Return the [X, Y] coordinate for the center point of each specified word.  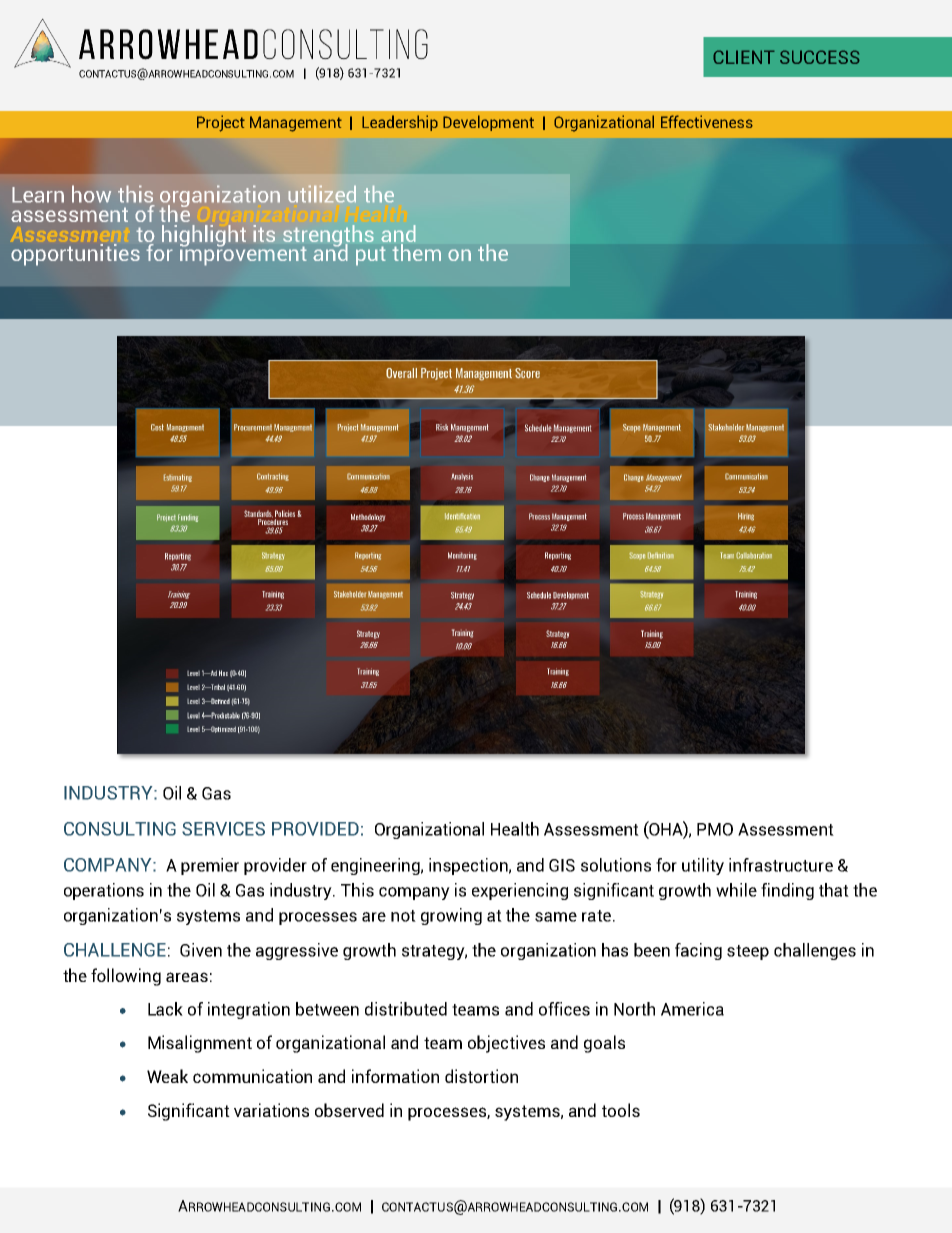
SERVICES [223, 829]
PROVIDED [315, 829]
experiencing [520, 891]
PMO [715, 829]
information [395, 1076]
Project [221, 123]
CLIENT [744, 57]
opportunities [75, 255]
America [692, 1009]
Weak [167, 1076]
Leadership [400, 123]
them [417, 252]
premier [210, 866]
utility [703, 866]
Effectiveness [707, 121]
